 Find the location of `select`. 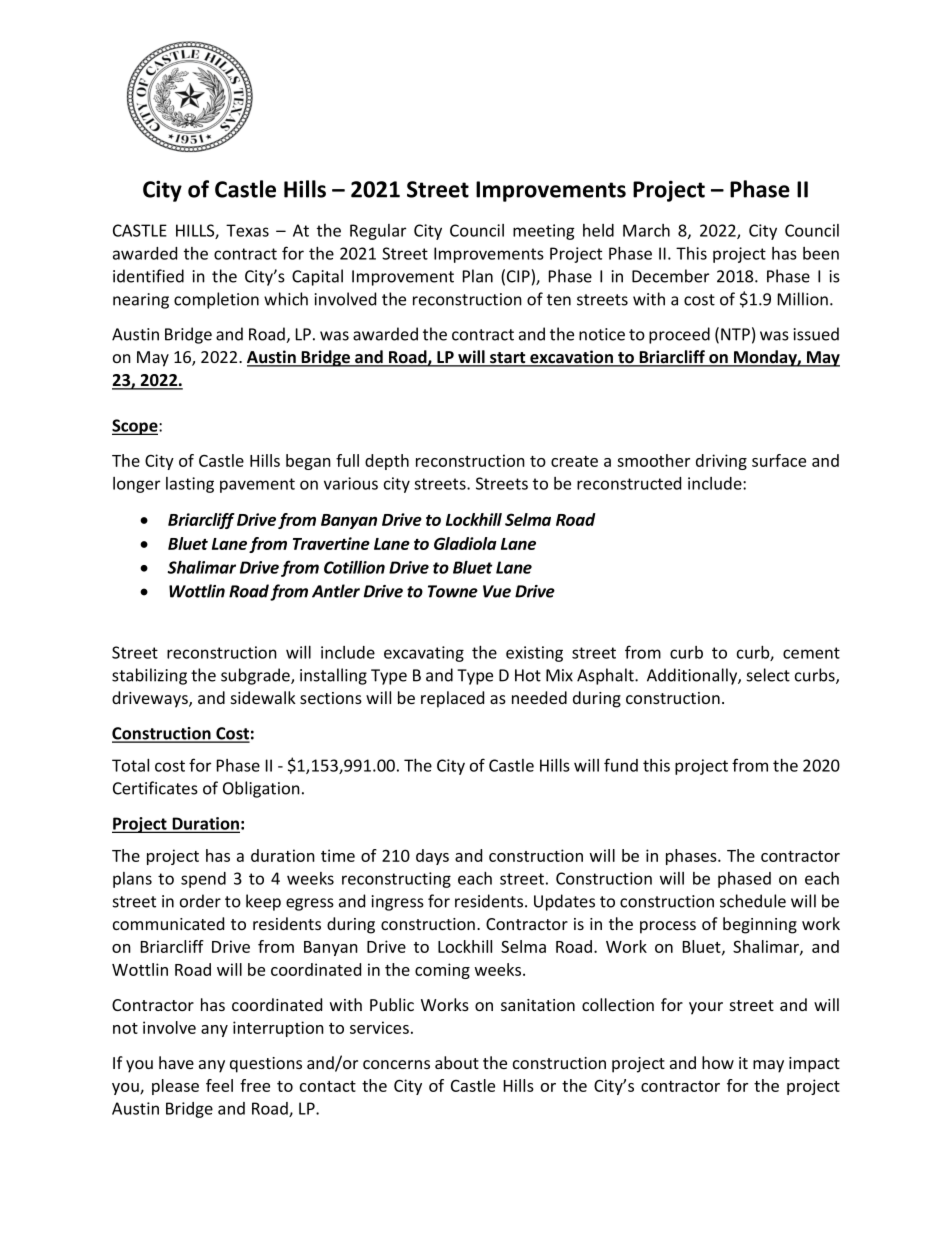

select is located at coordinates (768, 675).
